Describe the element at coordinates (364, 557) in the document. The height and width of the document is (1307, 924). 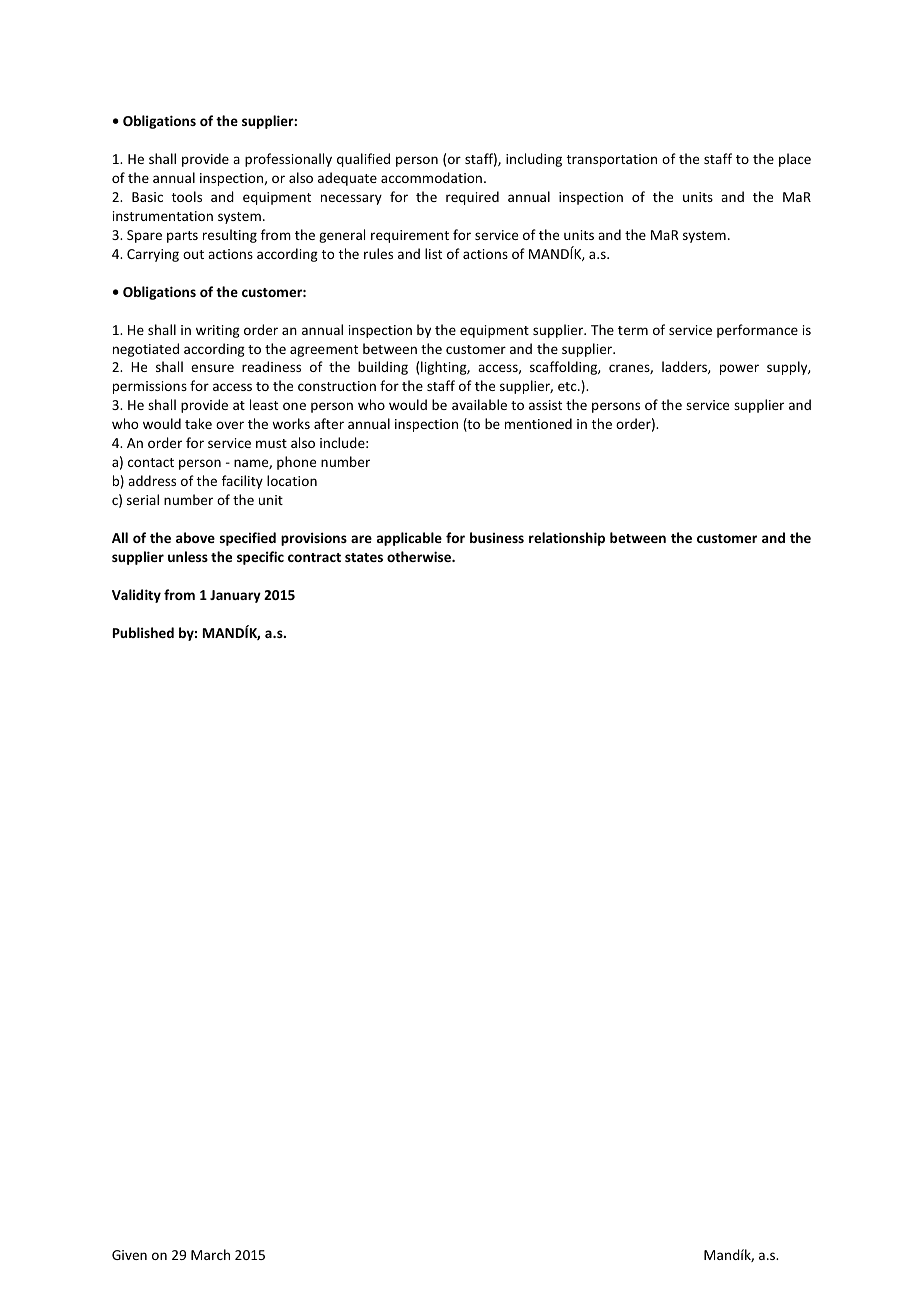
I see `states` at that location.
